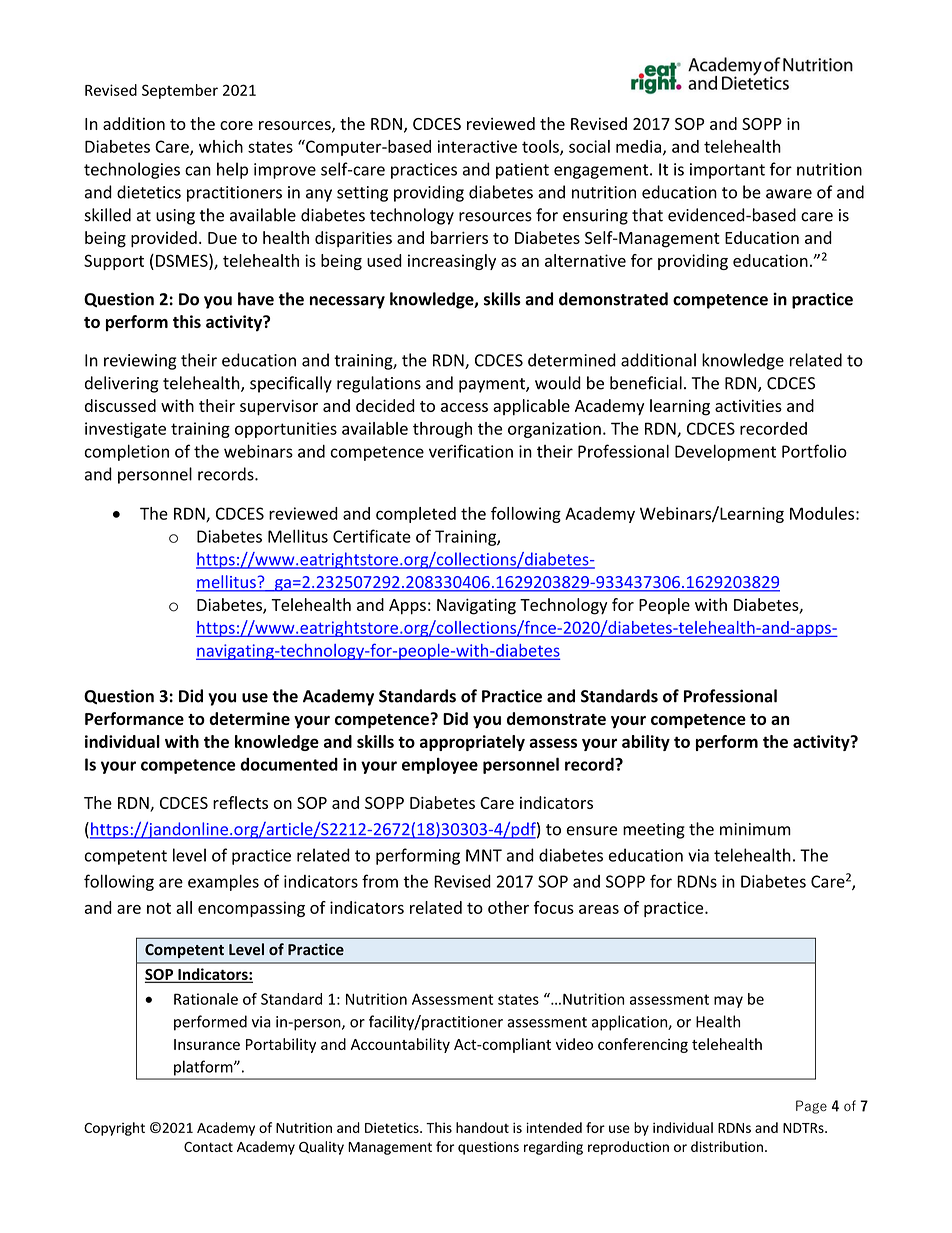  I want to click on minimum, so click(755, 829).
